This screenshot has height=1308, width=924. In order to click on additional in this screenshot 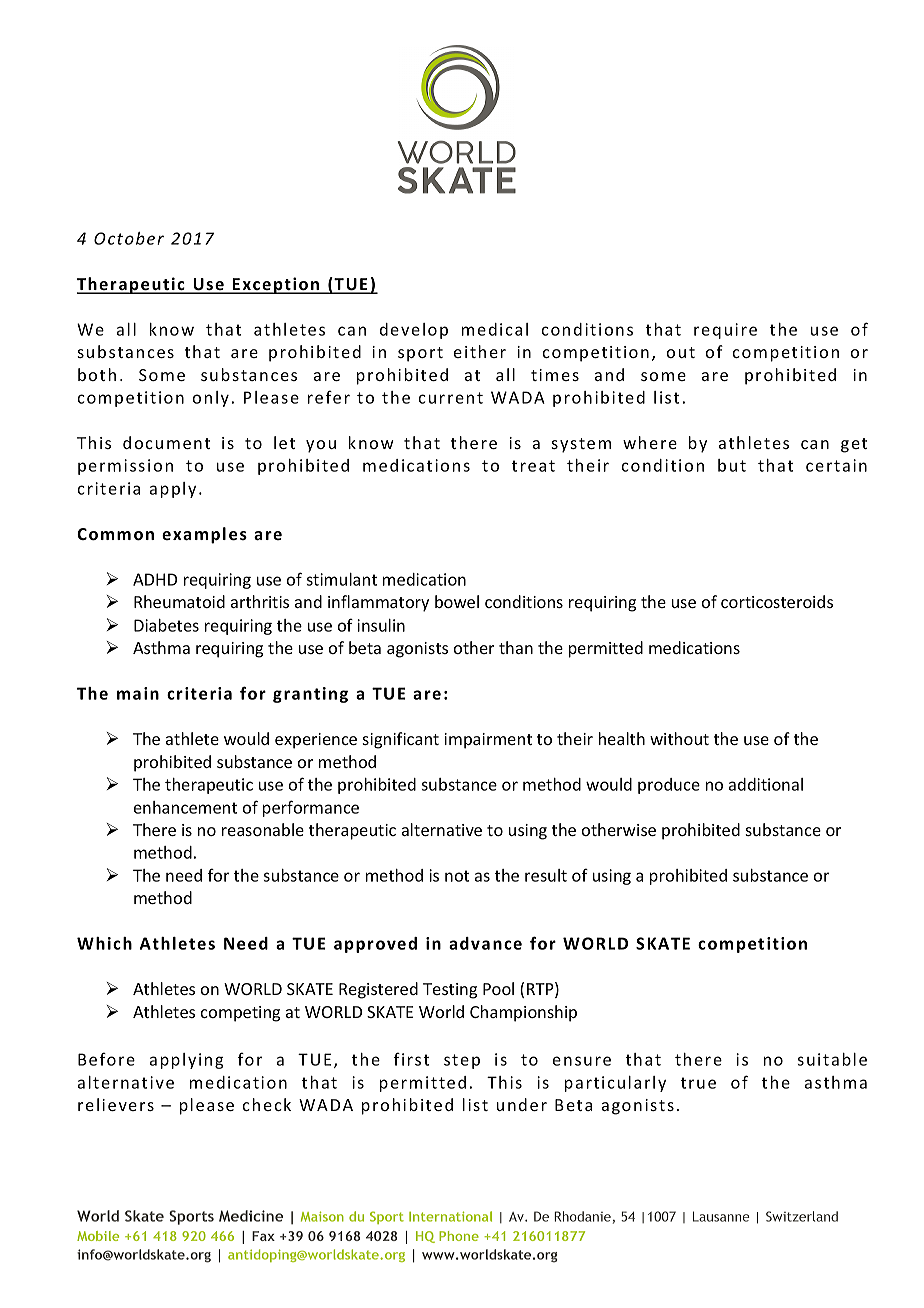, I will do `click(766, 784)`.
